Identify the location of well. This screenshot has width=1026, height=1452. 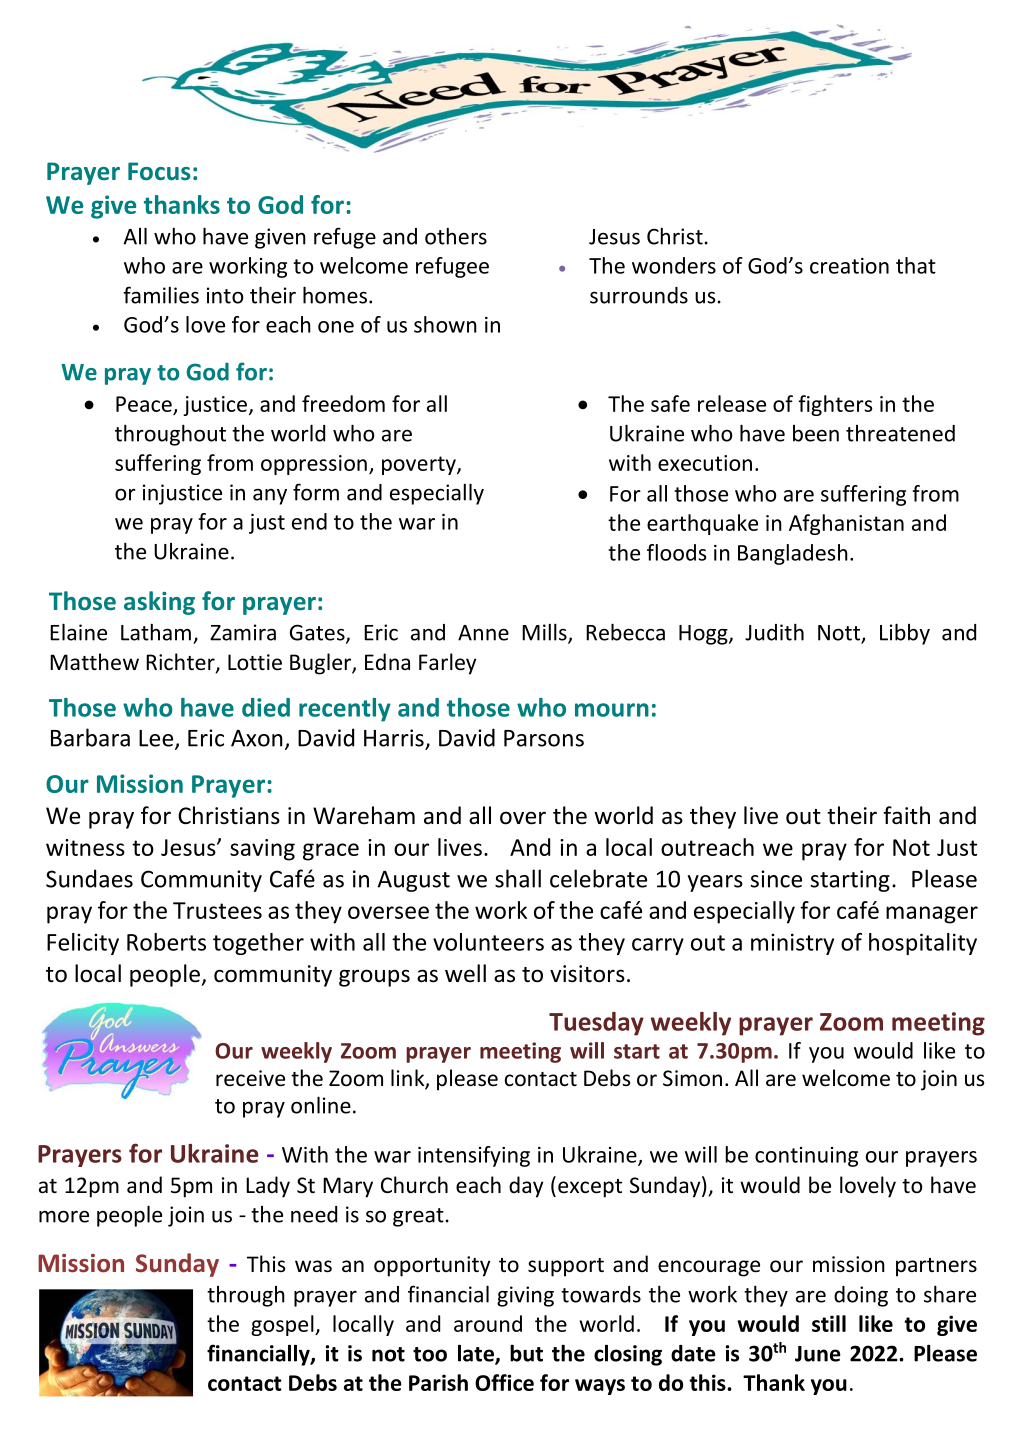
(465, 973).
